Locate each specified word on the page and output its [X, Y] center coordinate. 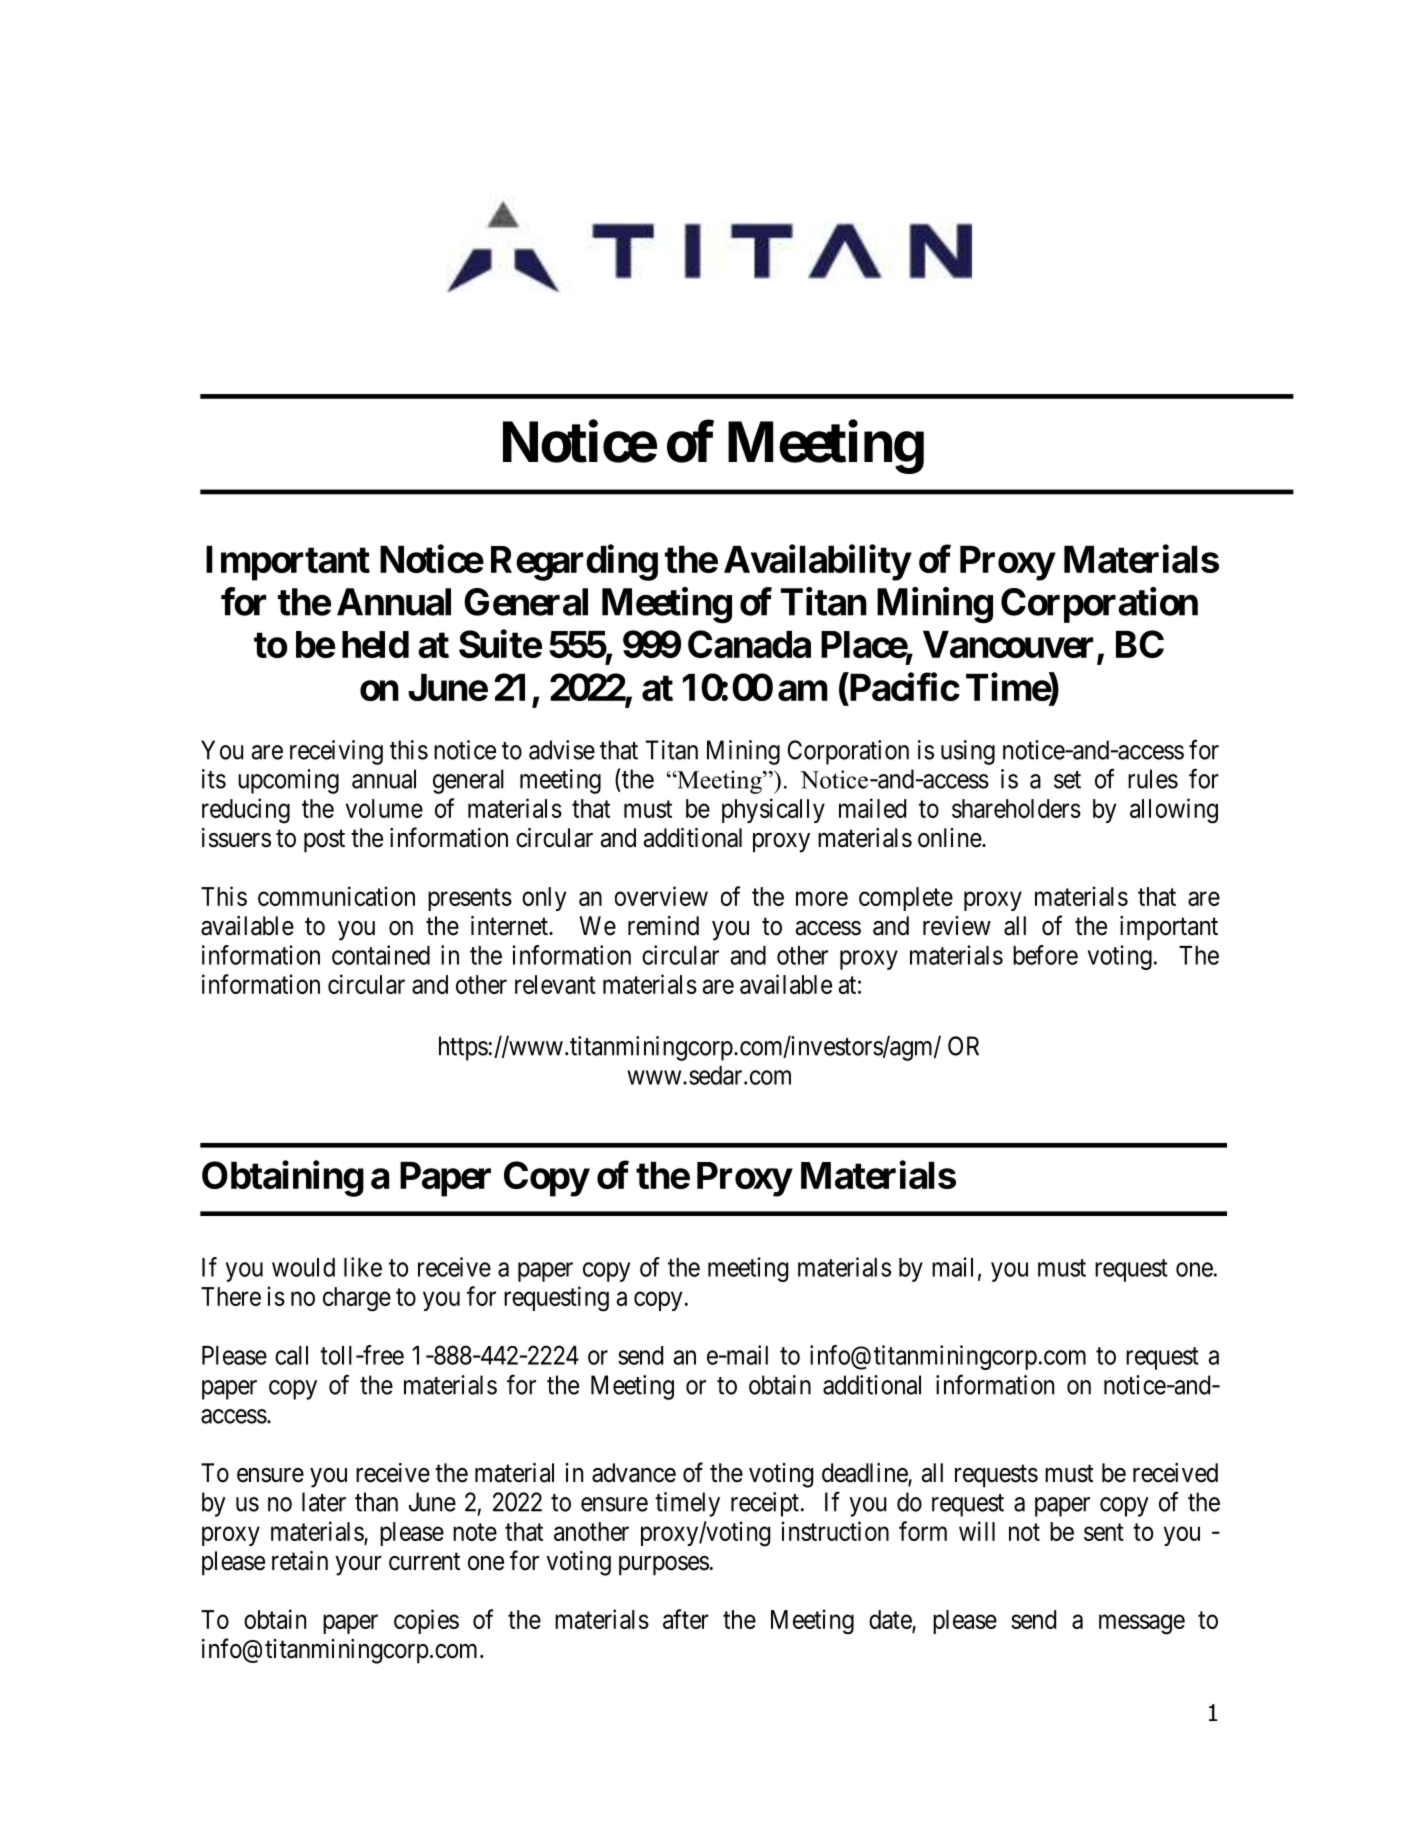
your [358, 1566]
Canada [749, 644]
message [1142, 1625]
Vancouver [1008, 644]
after [686, 1619]
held [375, 644]
